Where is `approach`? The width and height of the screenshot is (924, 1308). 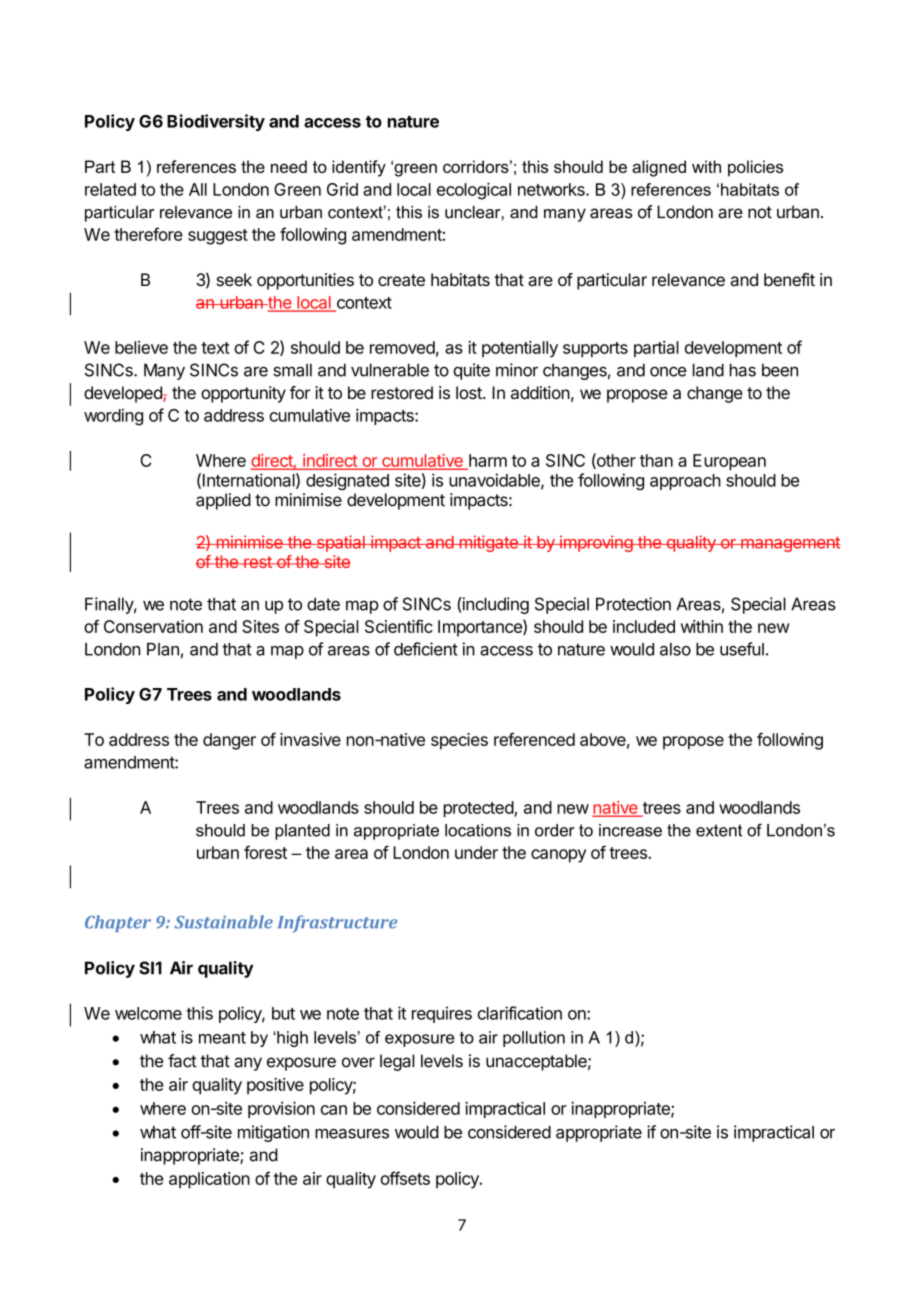 approach is located at coordinates (685, 482).
